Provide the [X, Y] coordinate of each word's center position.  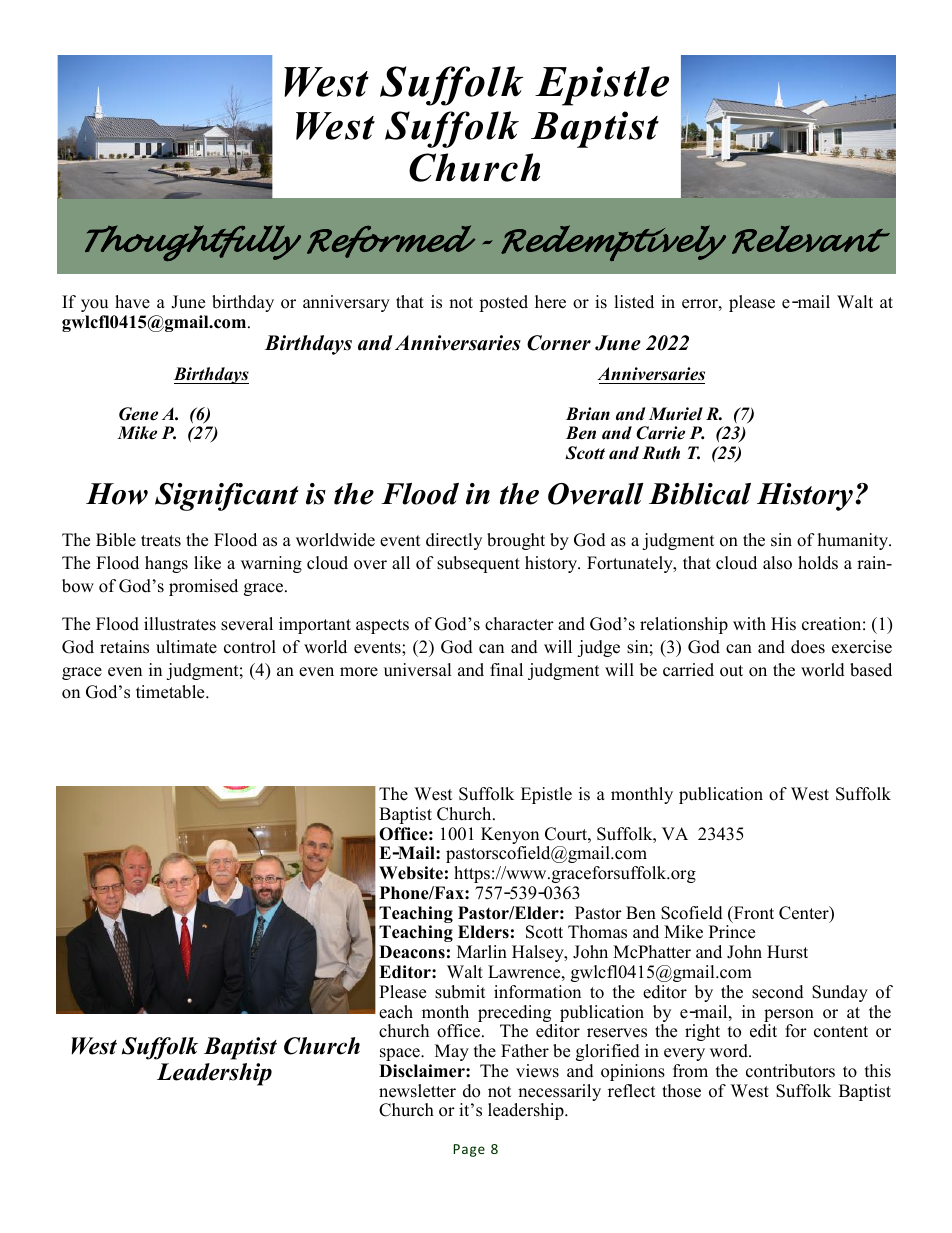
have [132, 302]
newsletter [417, 1091]
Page [469, 1150]
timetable [171, 692]
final [506, 669]
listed [634, 302]
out [731, 671]
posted [503, 303]
